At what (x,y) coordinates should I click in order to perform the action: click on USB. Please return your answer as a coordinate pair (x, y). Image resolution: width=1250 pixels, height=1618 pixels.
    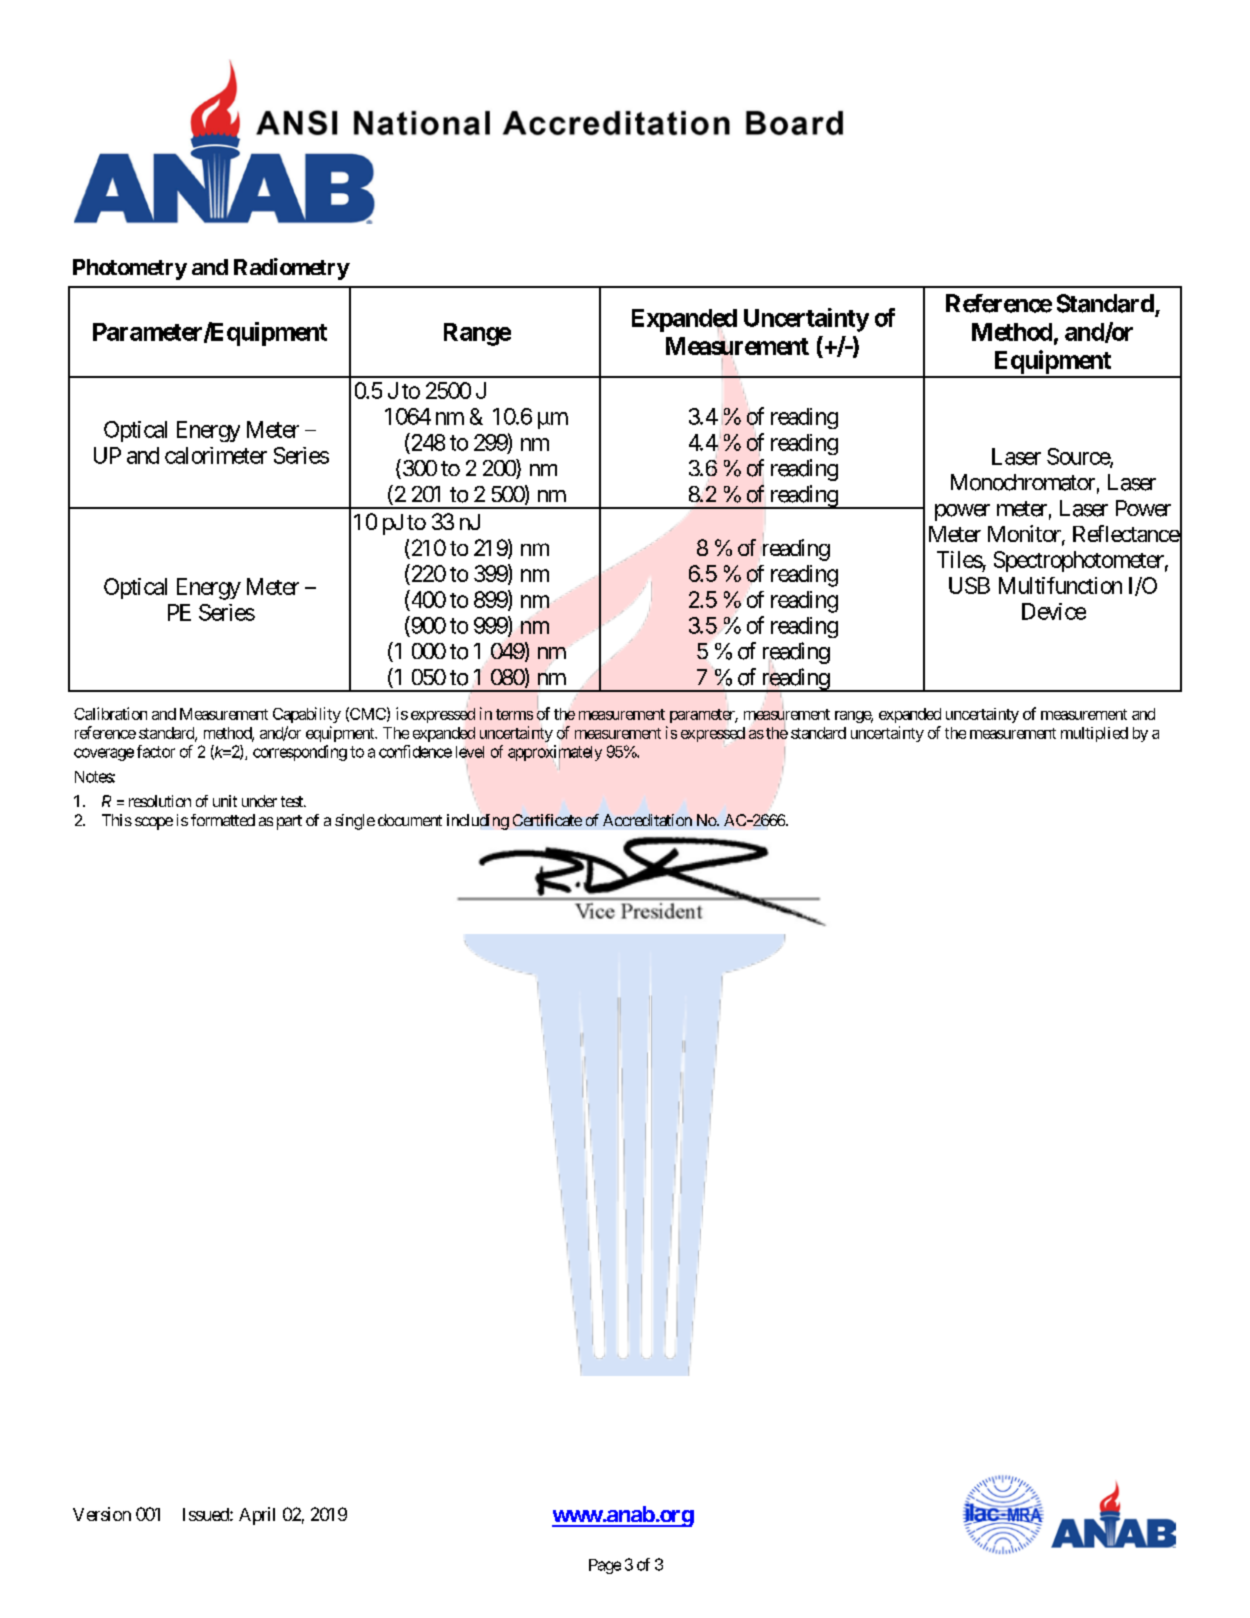
    Looking at the image, I should click on (969, 585).
